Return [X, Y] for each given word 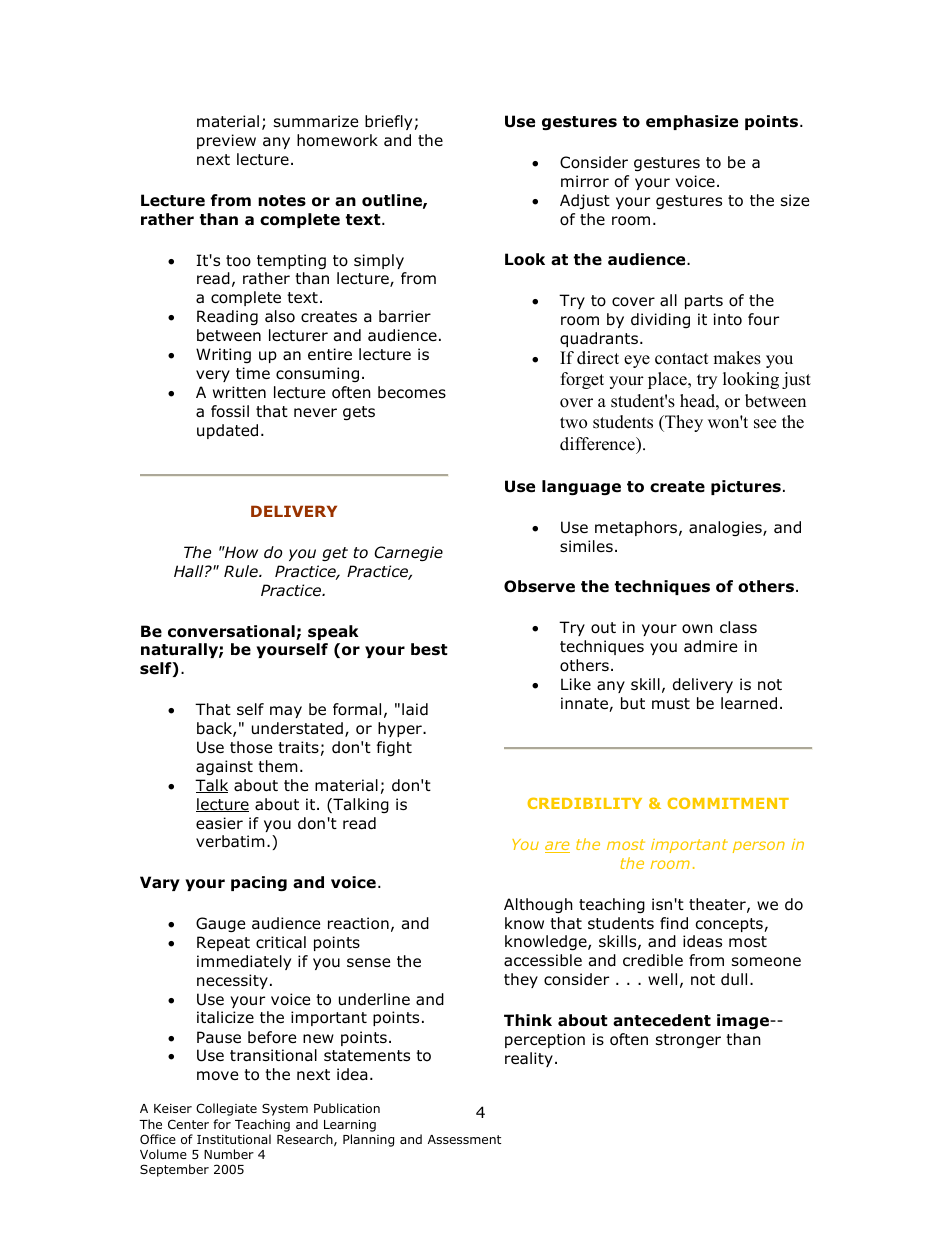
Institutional [234, 1139]
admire [710, 646]
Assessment [464, 1139]
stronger [688, 1041]
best [429, 649]
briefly [388, 122]
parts [704, 302]
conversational [232, 632]
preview [226, 141]
